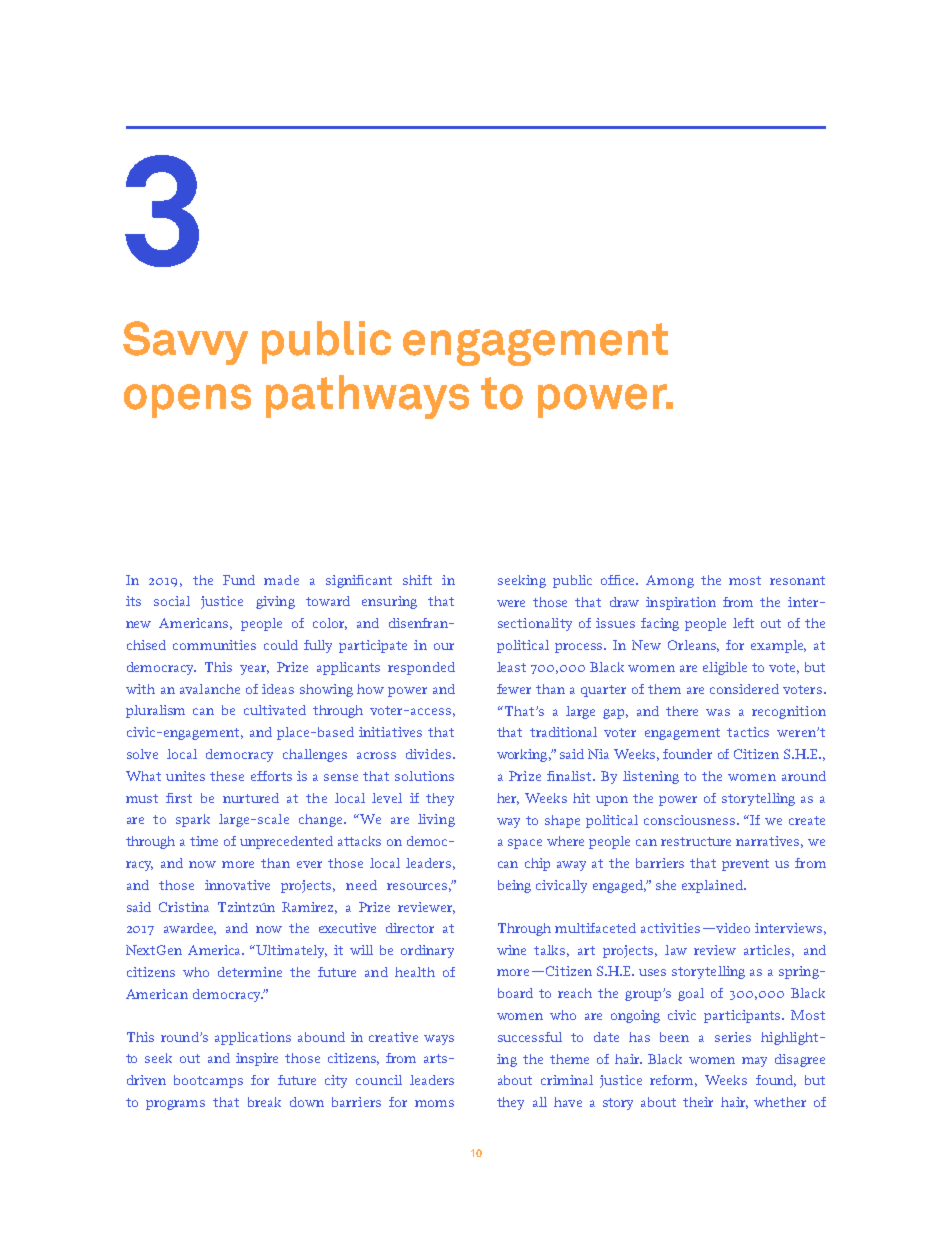  Describe the element at coordinates (428, 754) in the screenshot. I see `divides` at that location.
